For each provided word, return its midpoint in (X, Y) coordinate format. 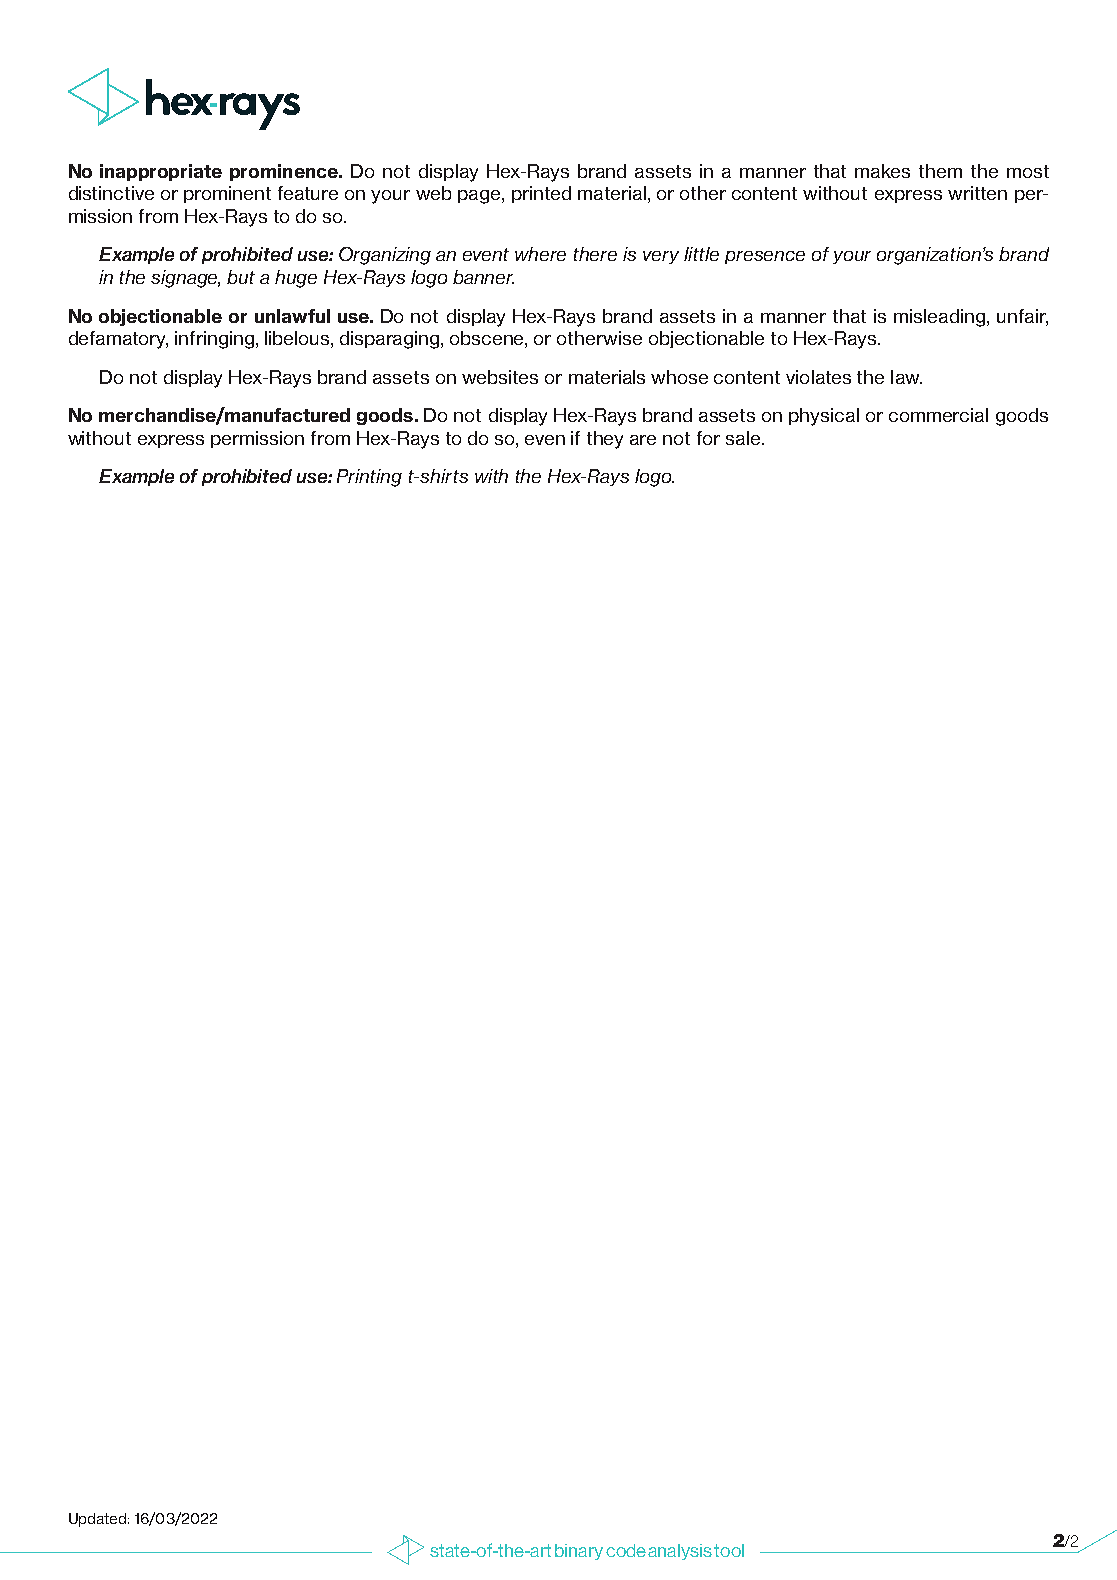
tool (729, 1550)
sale (744, 438)
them (940, 171)
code (626, 1550)
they (605, 440)
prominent (227, 194)
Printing (369, 478)
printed (541, 194)
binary (579, 1552)
